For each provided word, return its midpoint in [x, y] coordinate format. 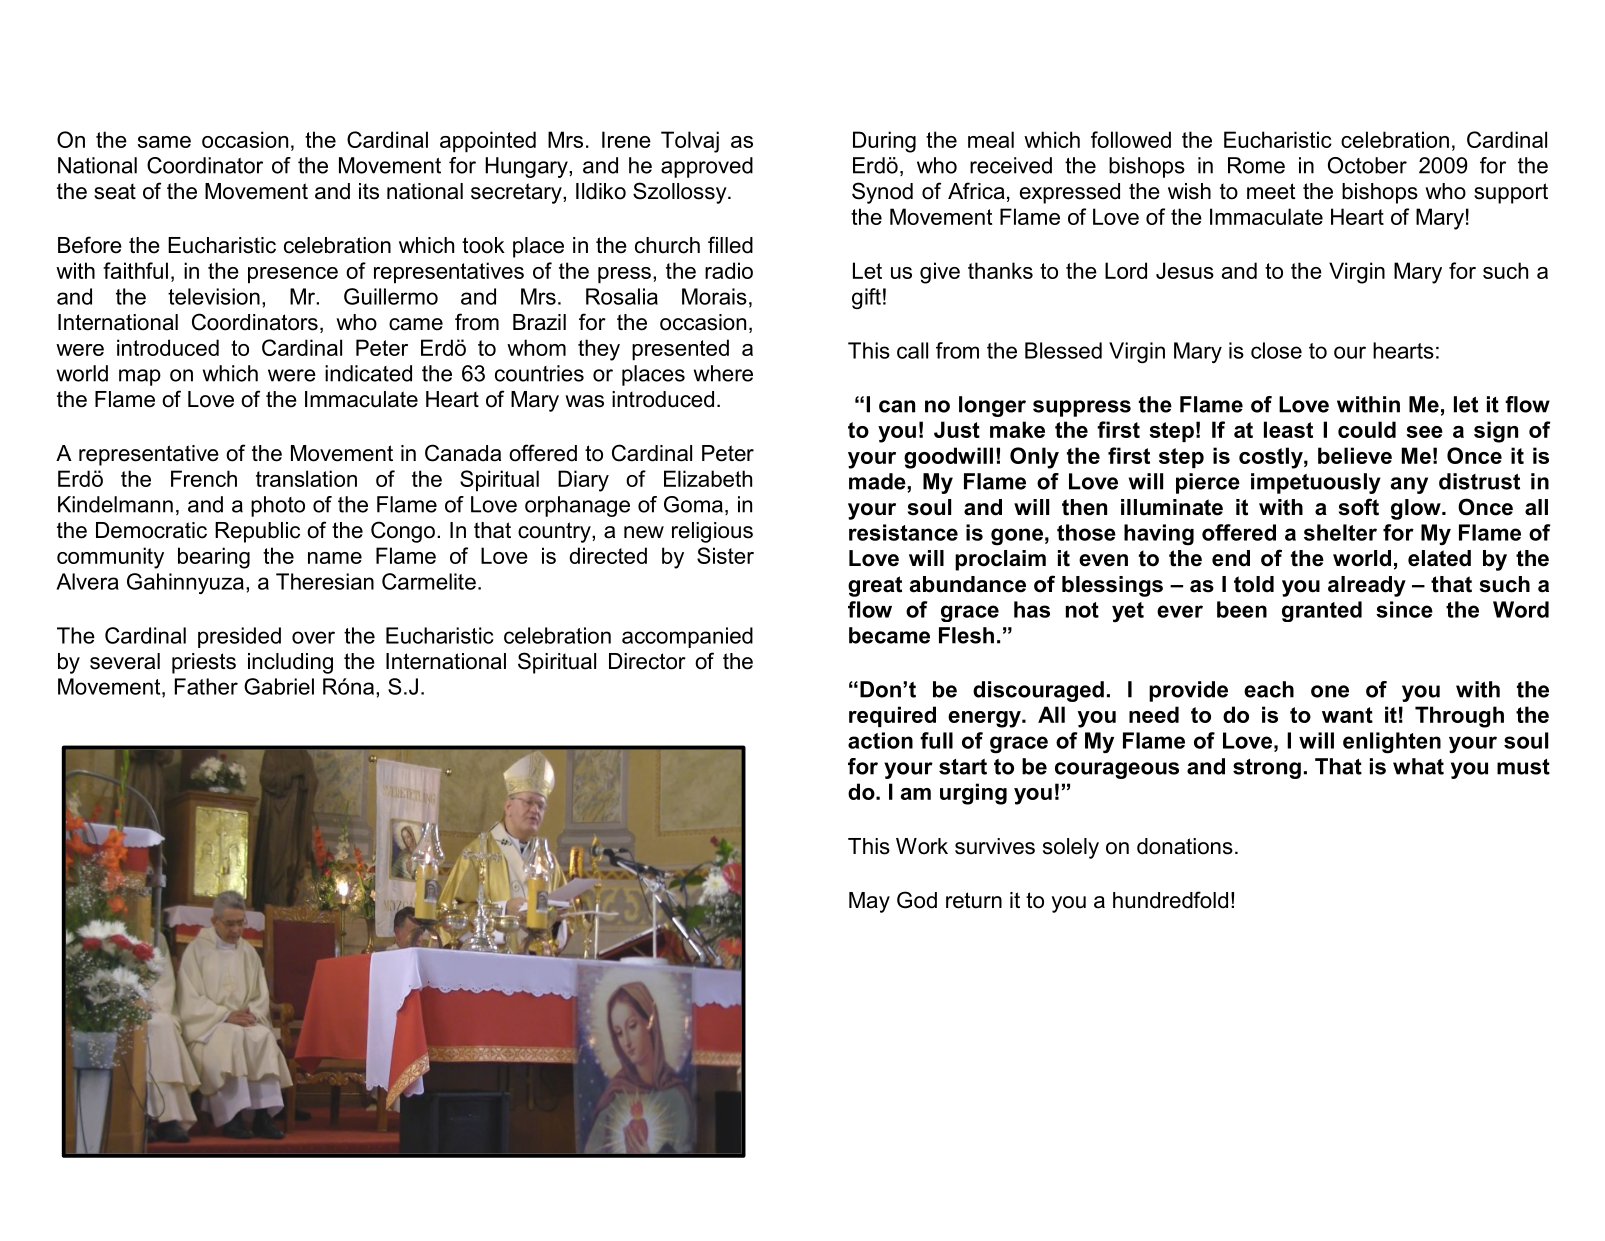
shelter [1340, 532]
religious [712, 532]
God [917, 900]
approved [707, 167]
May [869, 902]
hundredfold [1170, 900]
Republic [257, 532]
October [1367, 165]
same [164, 142]
